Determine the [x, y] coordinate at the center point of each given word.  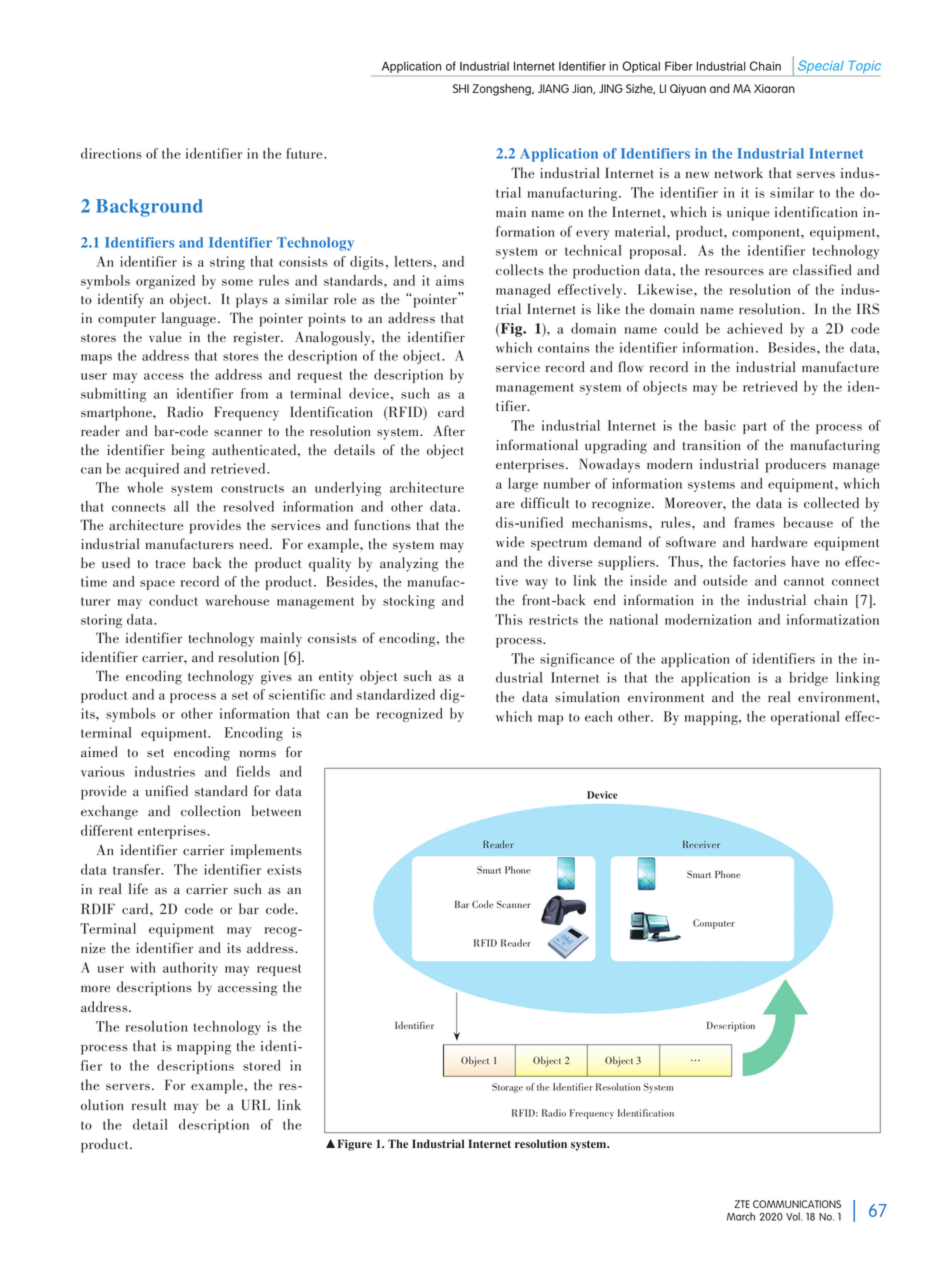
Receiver [701, 844]
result [149, 1105]
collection [211, 810]
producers [796, 465]
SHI [461, 88]
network [739, 172]
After [449, 431]
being [188, 451]
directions [111, 153]
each [598, 716]
